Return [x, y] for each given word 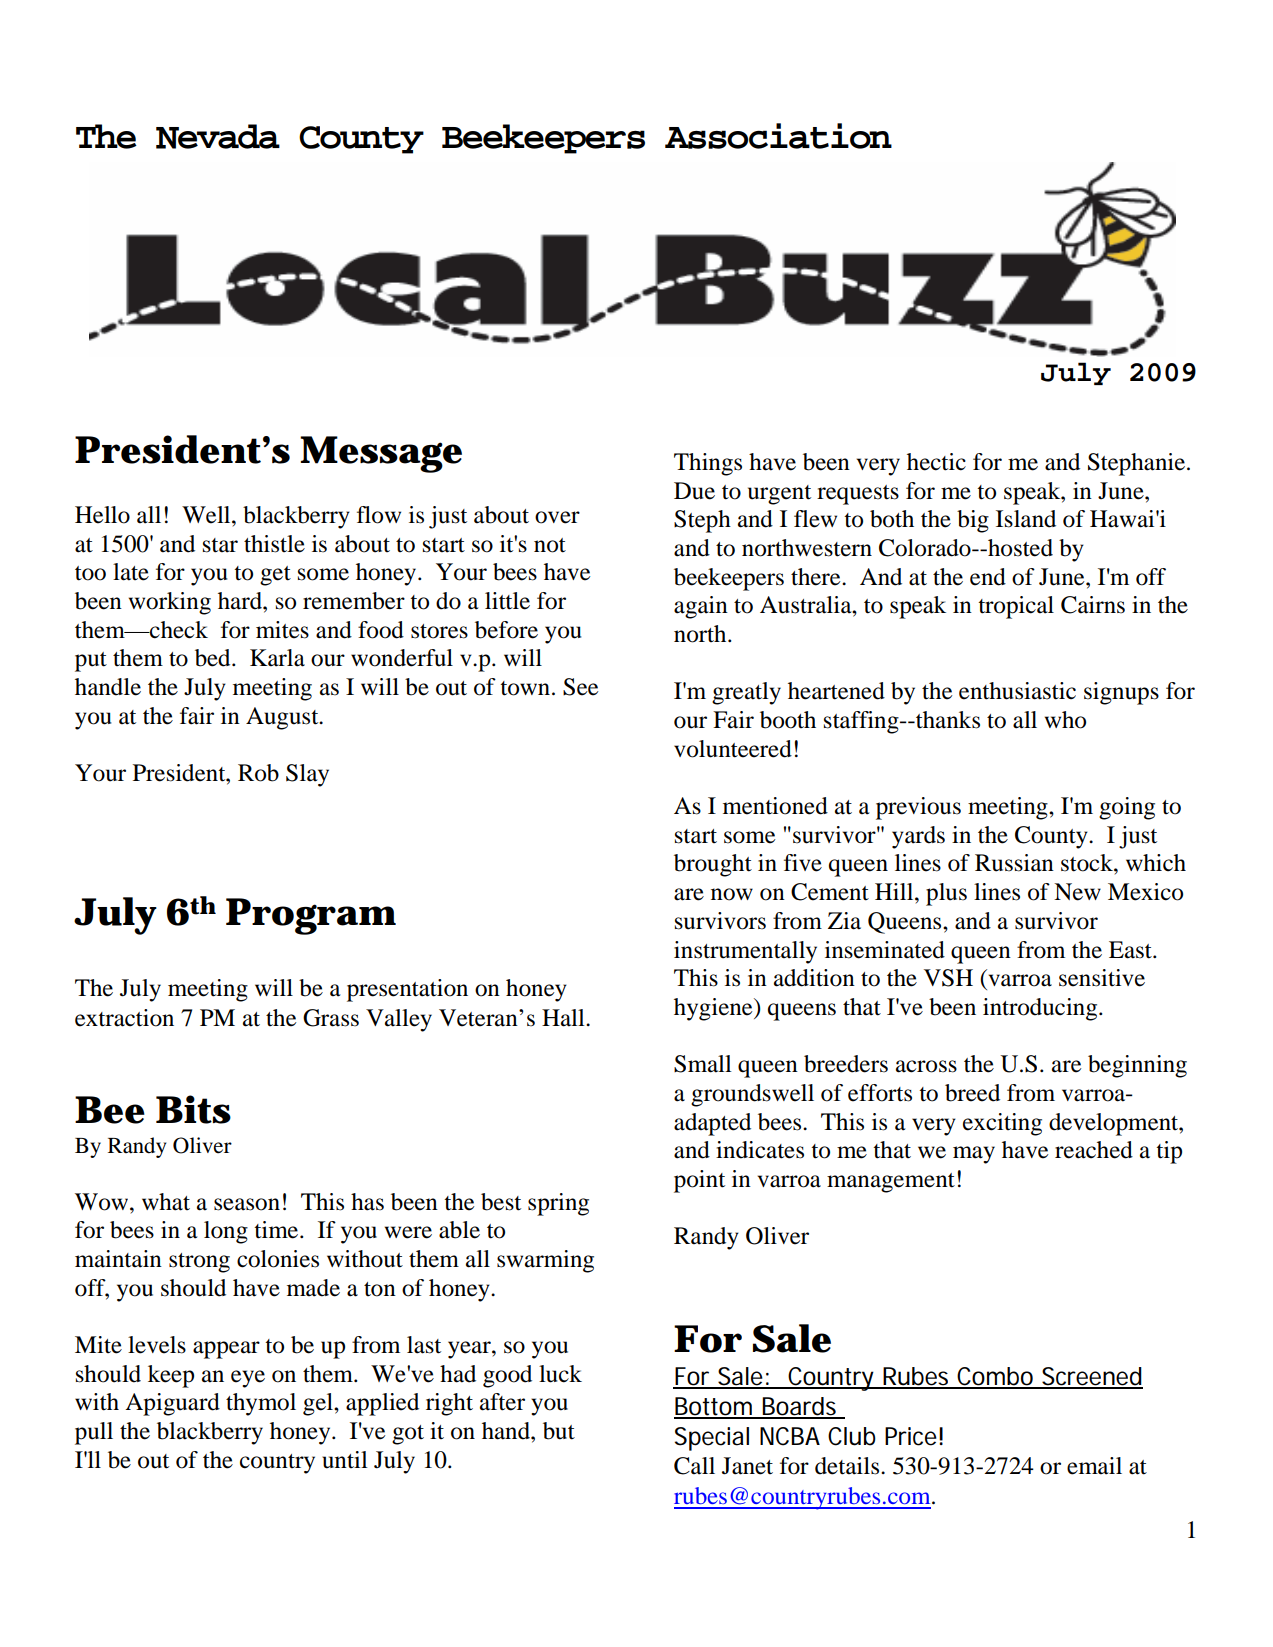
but [559, 1431]
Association [778, 136]
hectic [936, 462]
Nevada [218, 136]
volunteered [733, 749]
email [1094, 1466]
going [1127, 808]
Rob [258, 773]
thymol [261, 1404]
